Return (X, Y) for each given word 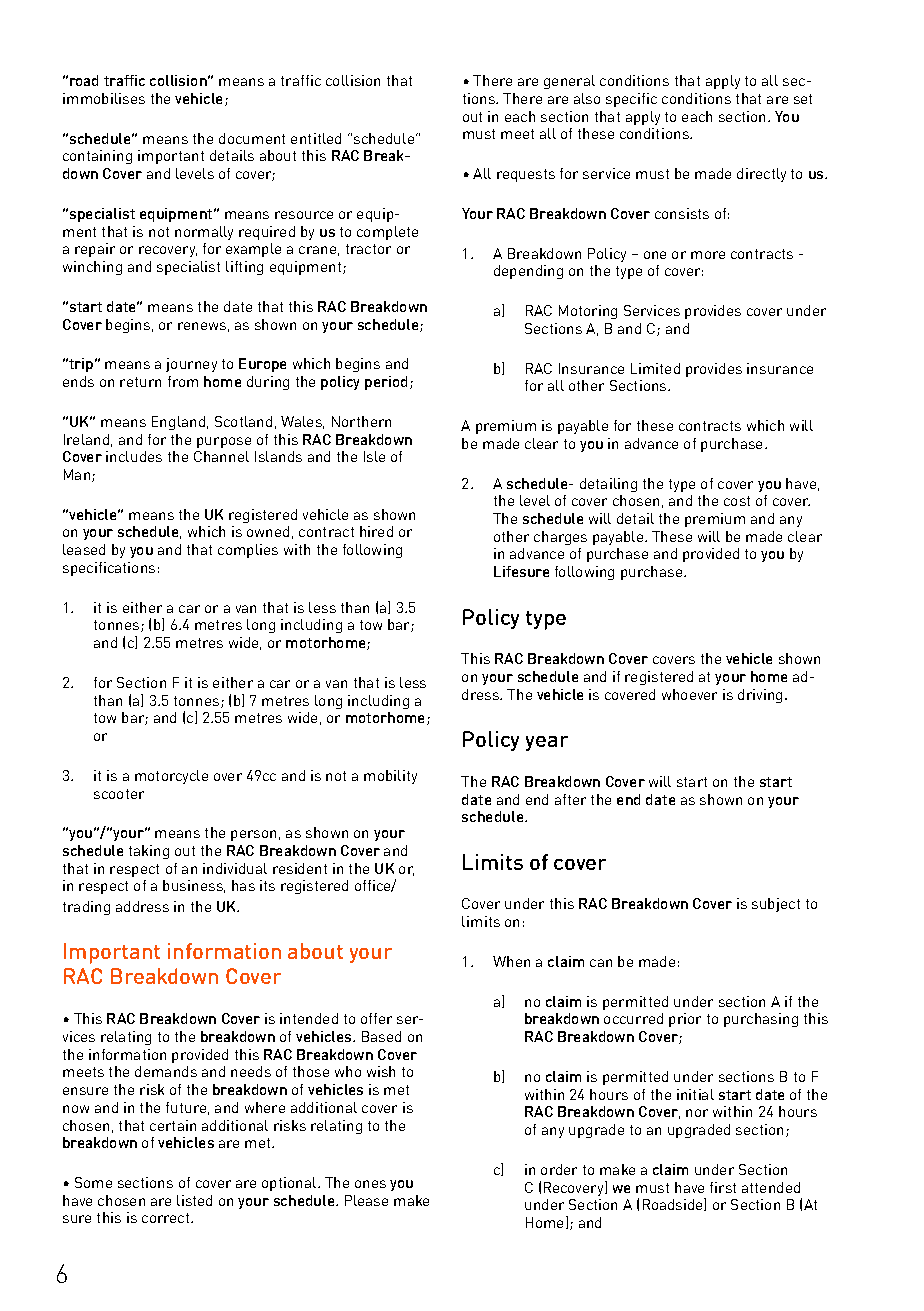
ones (370, 1184)
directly (761, 175)
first (723, 1187)
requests (526, 175)
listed (194, 1200)
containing (97, 157)
